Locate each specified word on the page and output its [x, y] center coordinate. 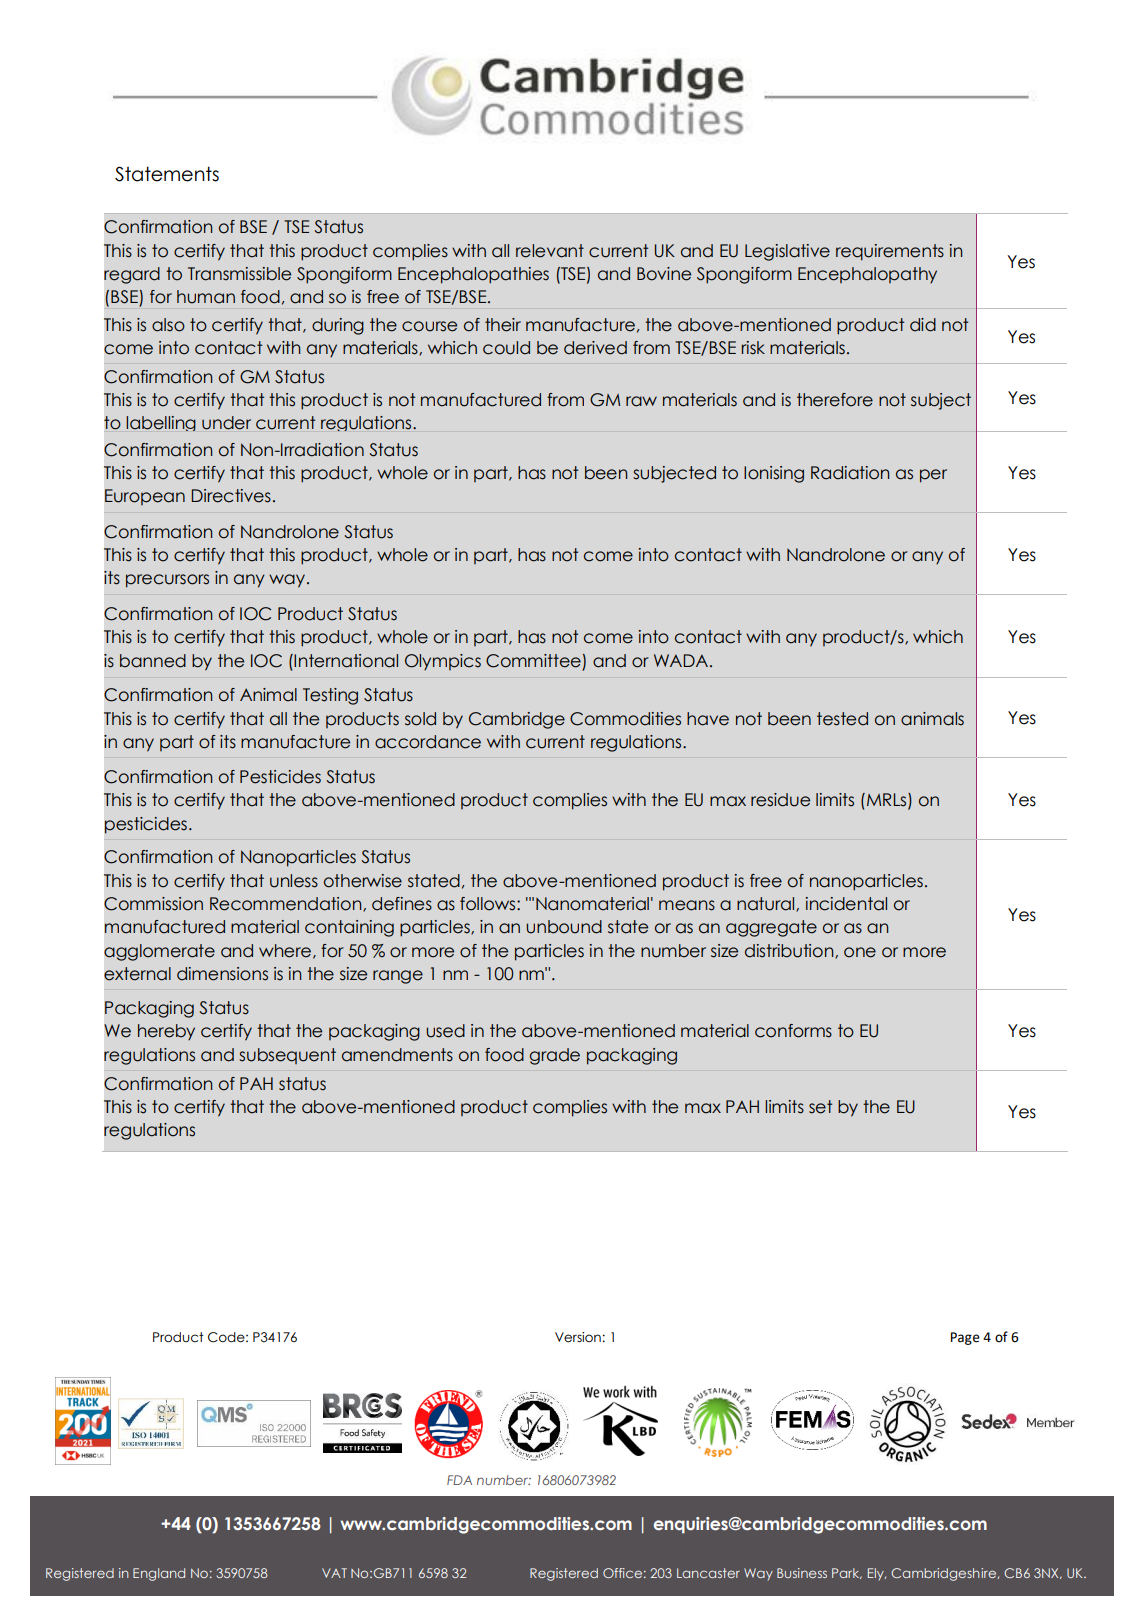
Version [578, 1337]
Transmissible [239, 274]
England [159, 1574]
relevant [550, 251]
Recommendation [287, 904]
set [820, 1107]
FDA [459, 1480]
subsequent [287, 1056]
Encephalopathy [867, 275]
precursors [167, 581]
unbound [564, 927]
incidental [846, 904]
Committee [533, 661]
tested [842, 719]
